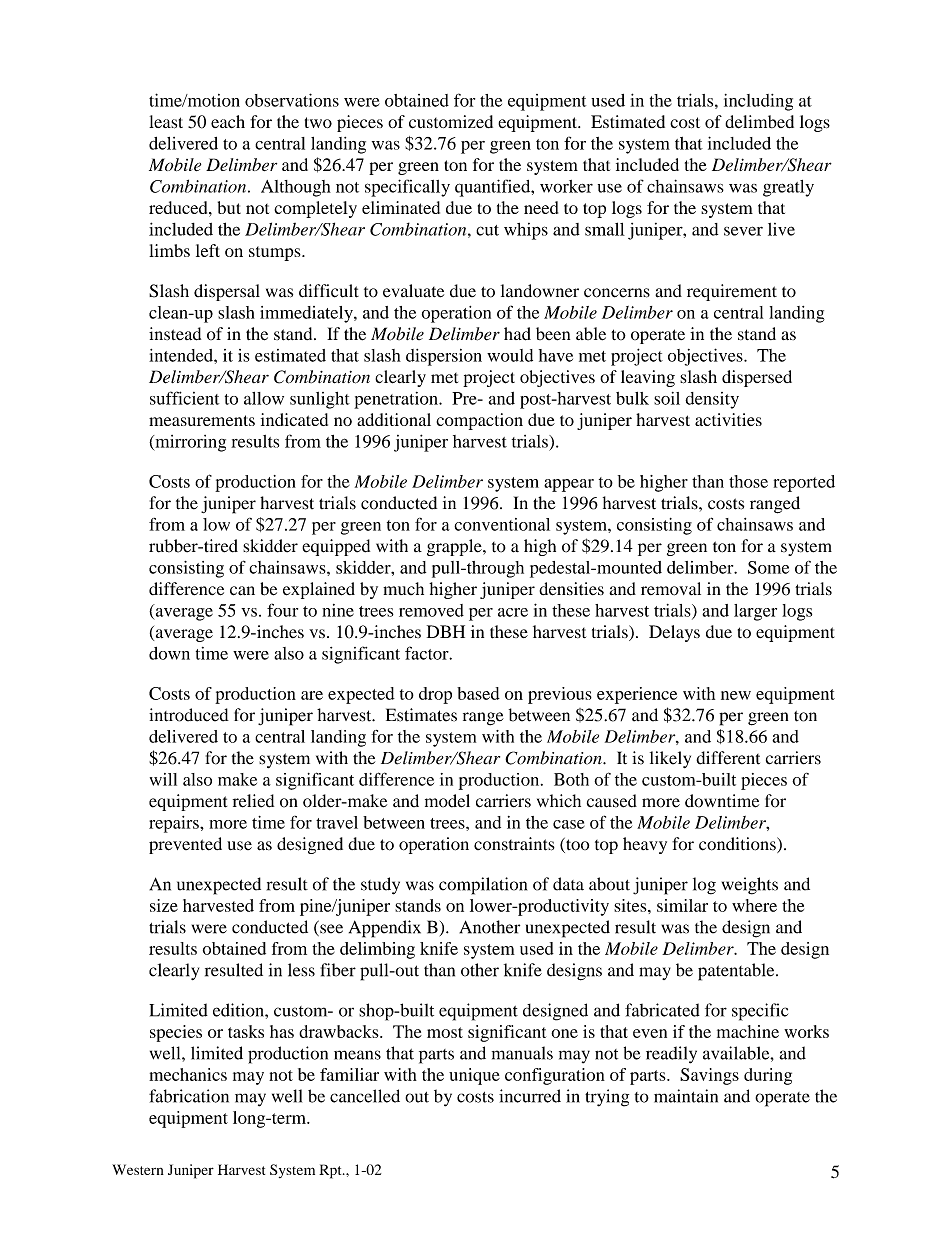 The image size is (952, 1233). Describe the element at coordinates (732, 292) in the document. I see `requirement` at that location.
